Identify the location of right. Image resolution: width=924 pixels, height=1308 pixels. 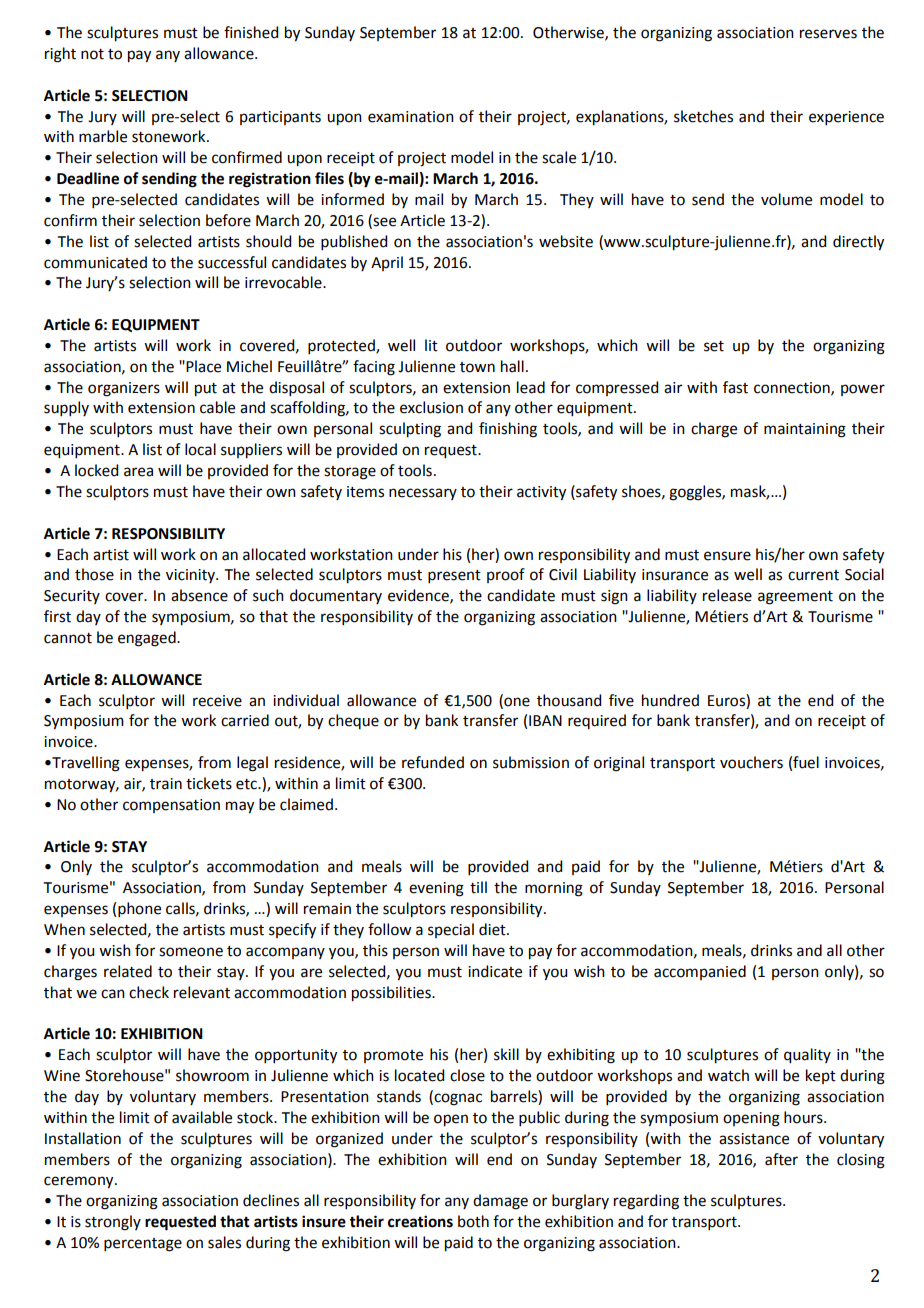
(60, 55).
